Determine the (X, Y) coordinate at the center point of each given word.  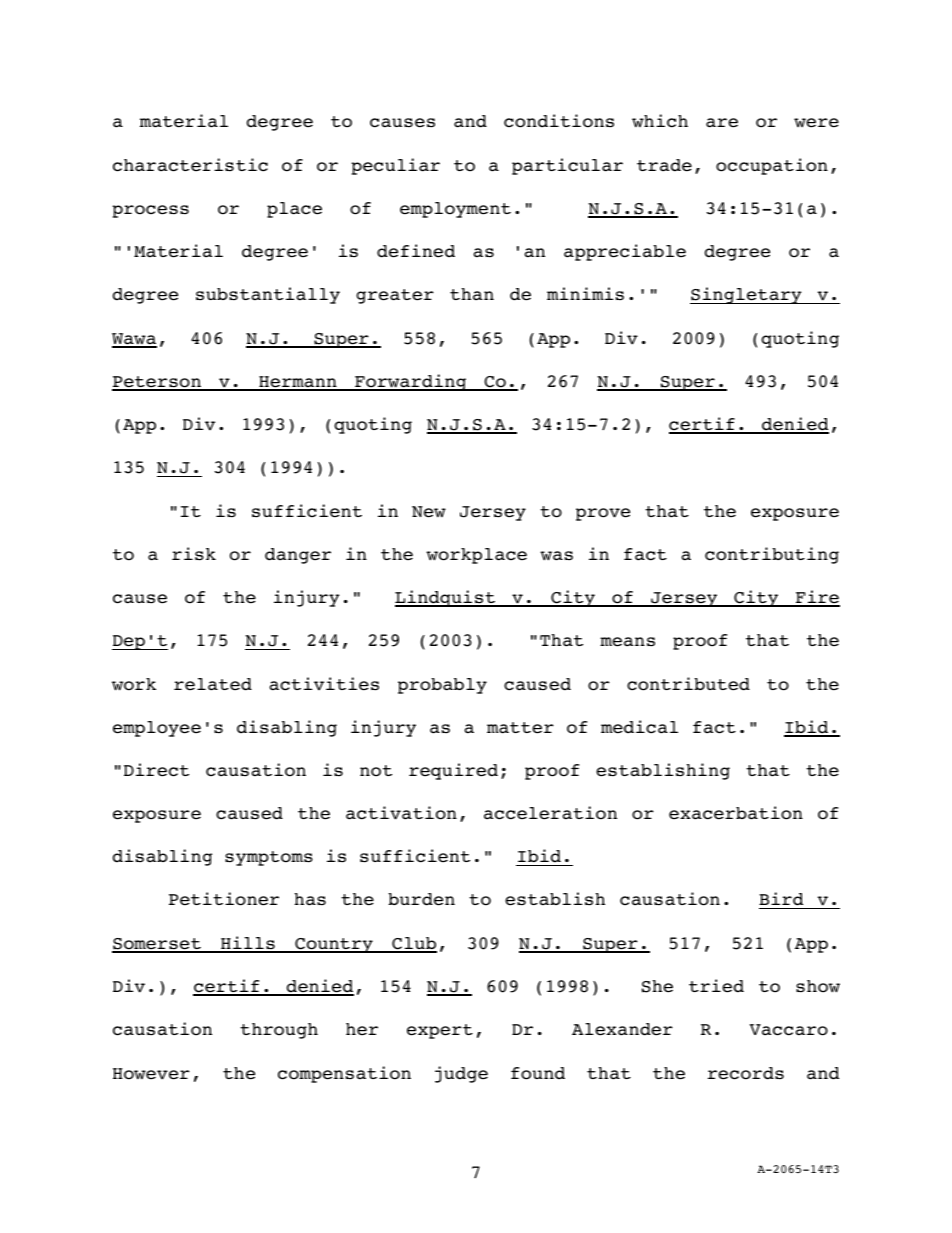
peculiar (395, 166)
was (556, 556)
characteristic (190, 165)
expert (440, 1031)
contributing (772, 555)
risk (194, 554)
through (279, 1031)
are (722, 123)
